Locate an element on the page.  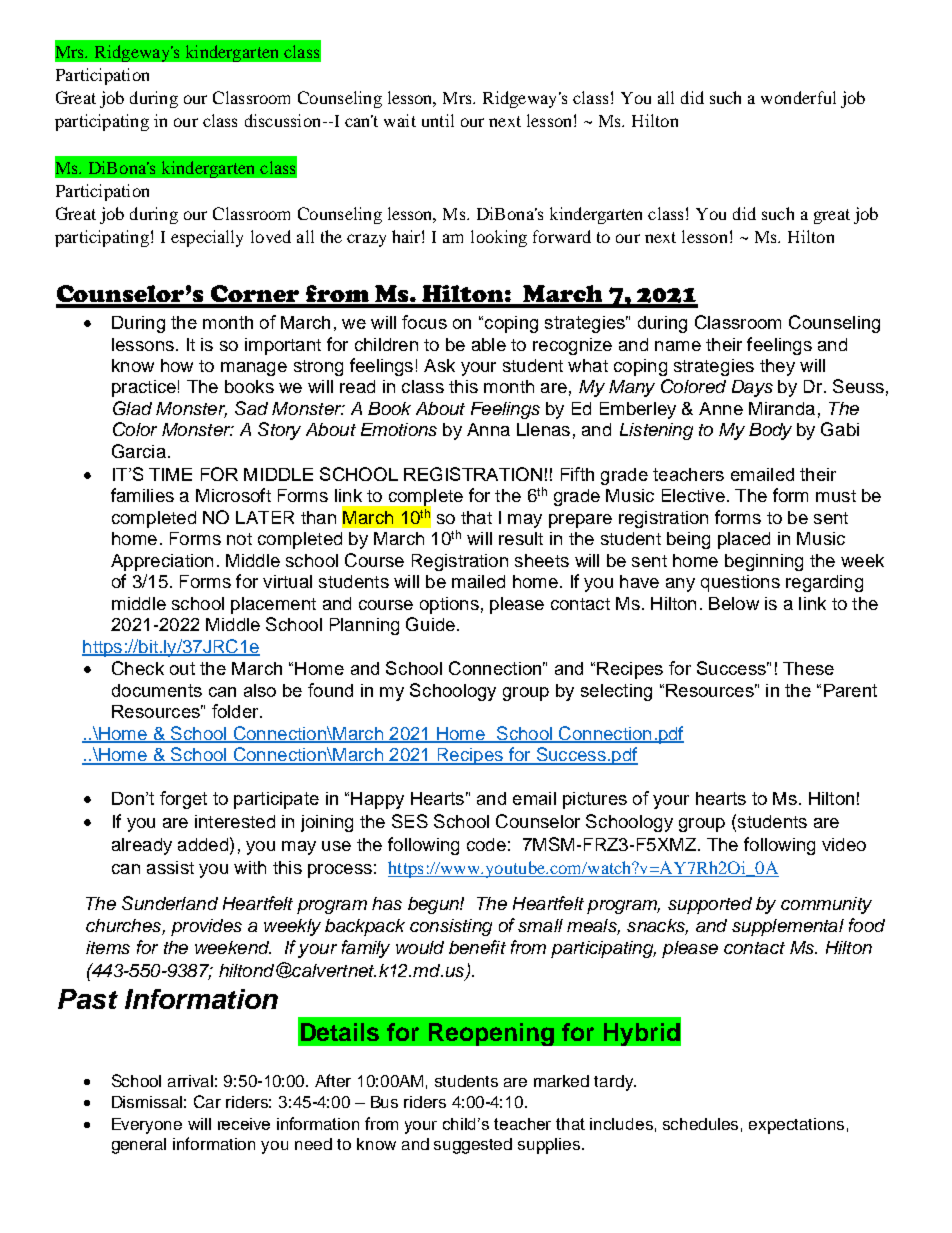
expectations is located at coordinates (796, 1126).
